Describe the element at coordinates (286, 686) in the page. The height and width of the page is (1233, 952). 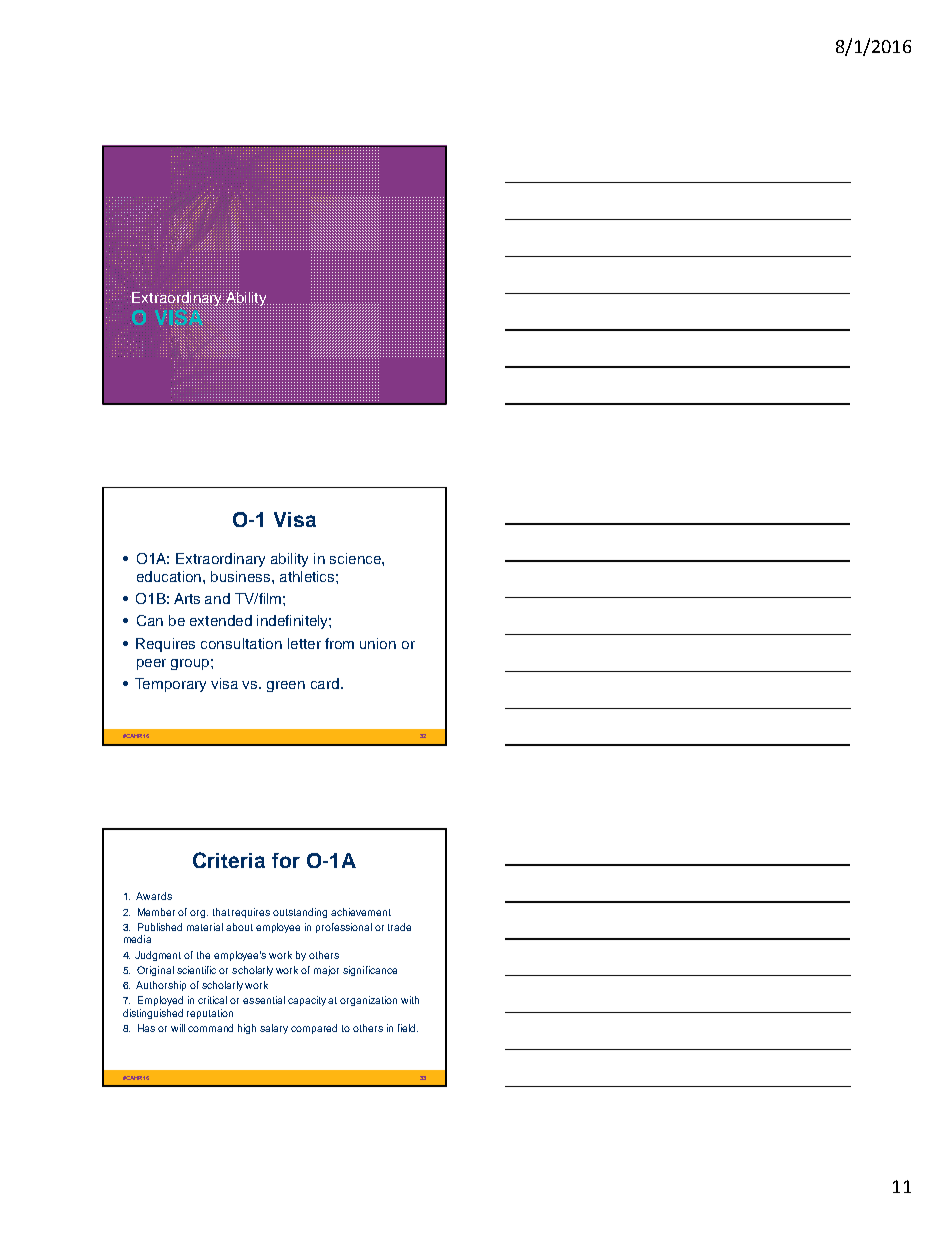
I see `green` at that location.
